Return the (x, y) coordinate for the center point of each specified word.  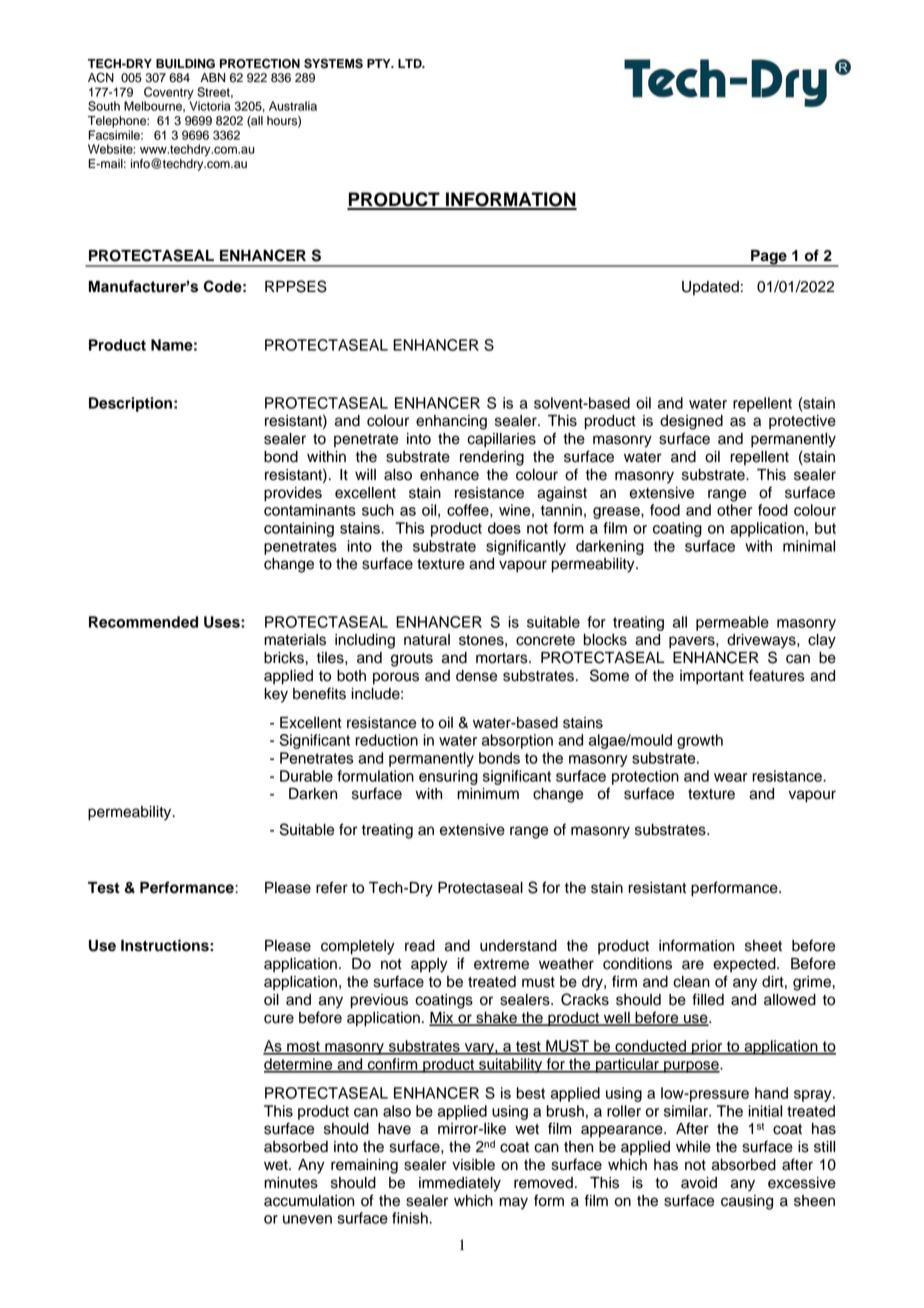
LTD (411, 63)
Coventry (168, 94)
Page (769, 258)
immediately (460, 1184)
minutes (291, 1183)
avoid (699, 1183)
